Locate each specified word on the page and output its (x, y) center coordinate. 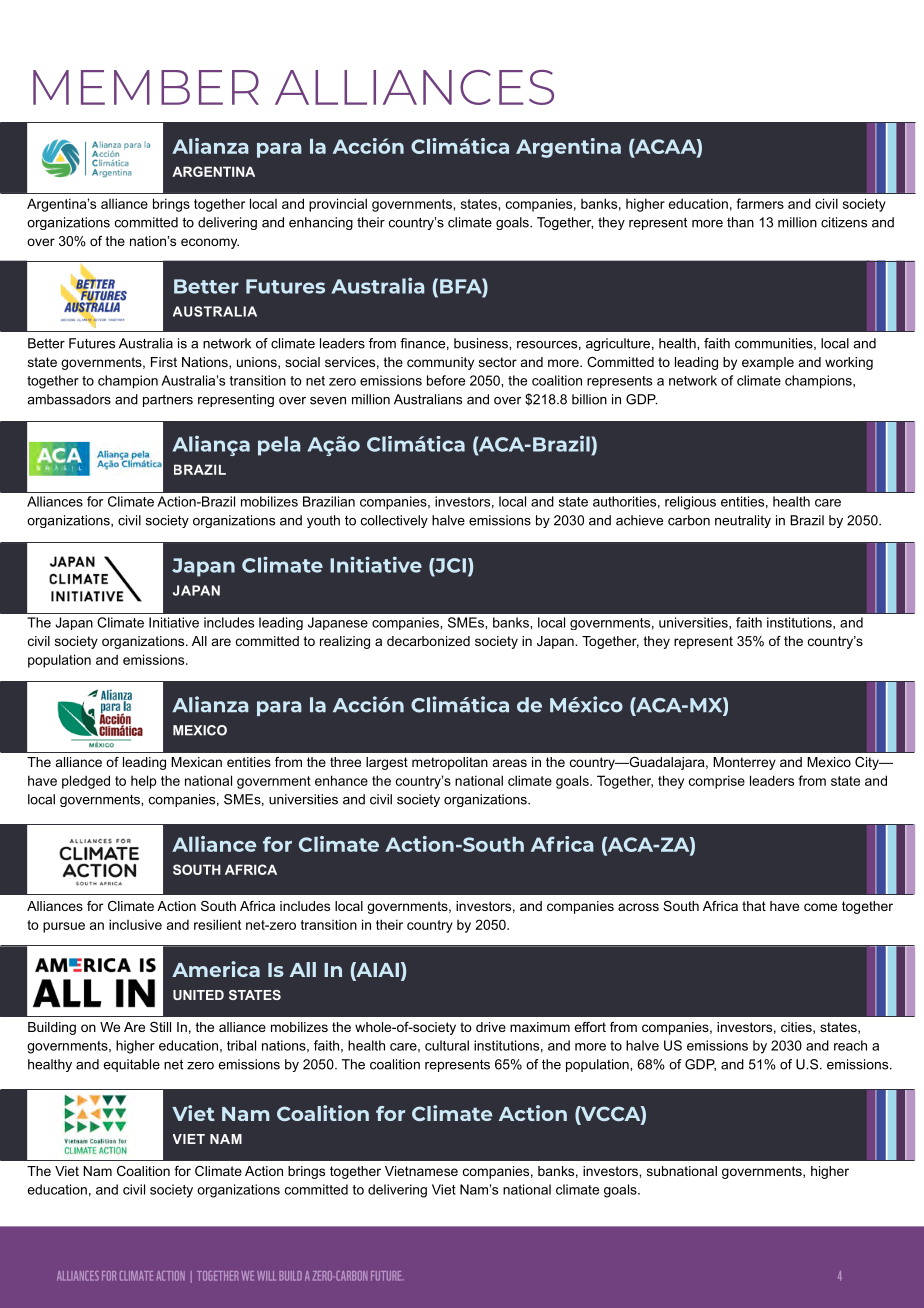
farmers (760, 203)
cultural (447, 1045)
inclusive (135, 924)
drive (491, 1027)
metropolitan (450, 763)
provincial (338, 205)
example (768, 363)
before (446, 380)
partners (168, 400)
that (754, 906)
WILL (266, 1276)
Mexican (196, 762)
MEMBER (146, 87)
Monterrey (744, 763)
